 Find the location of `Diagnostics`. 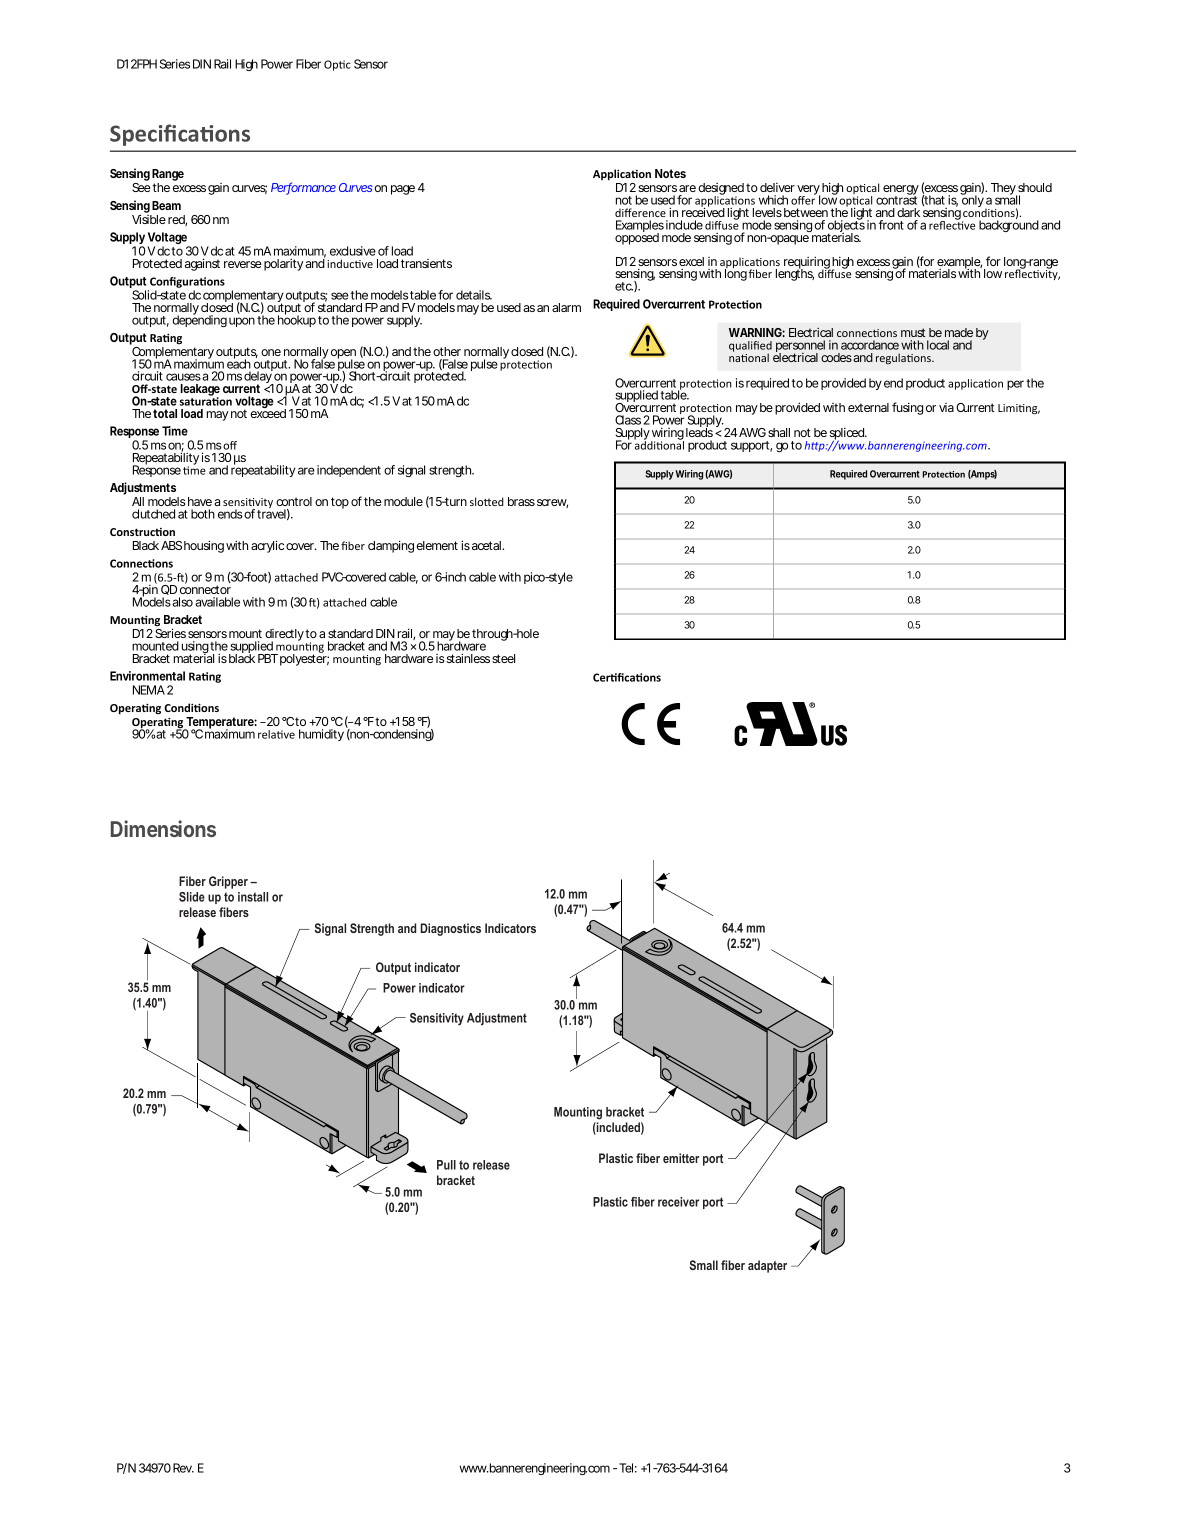

Diagnostics is located at coordinates (450, 929).
